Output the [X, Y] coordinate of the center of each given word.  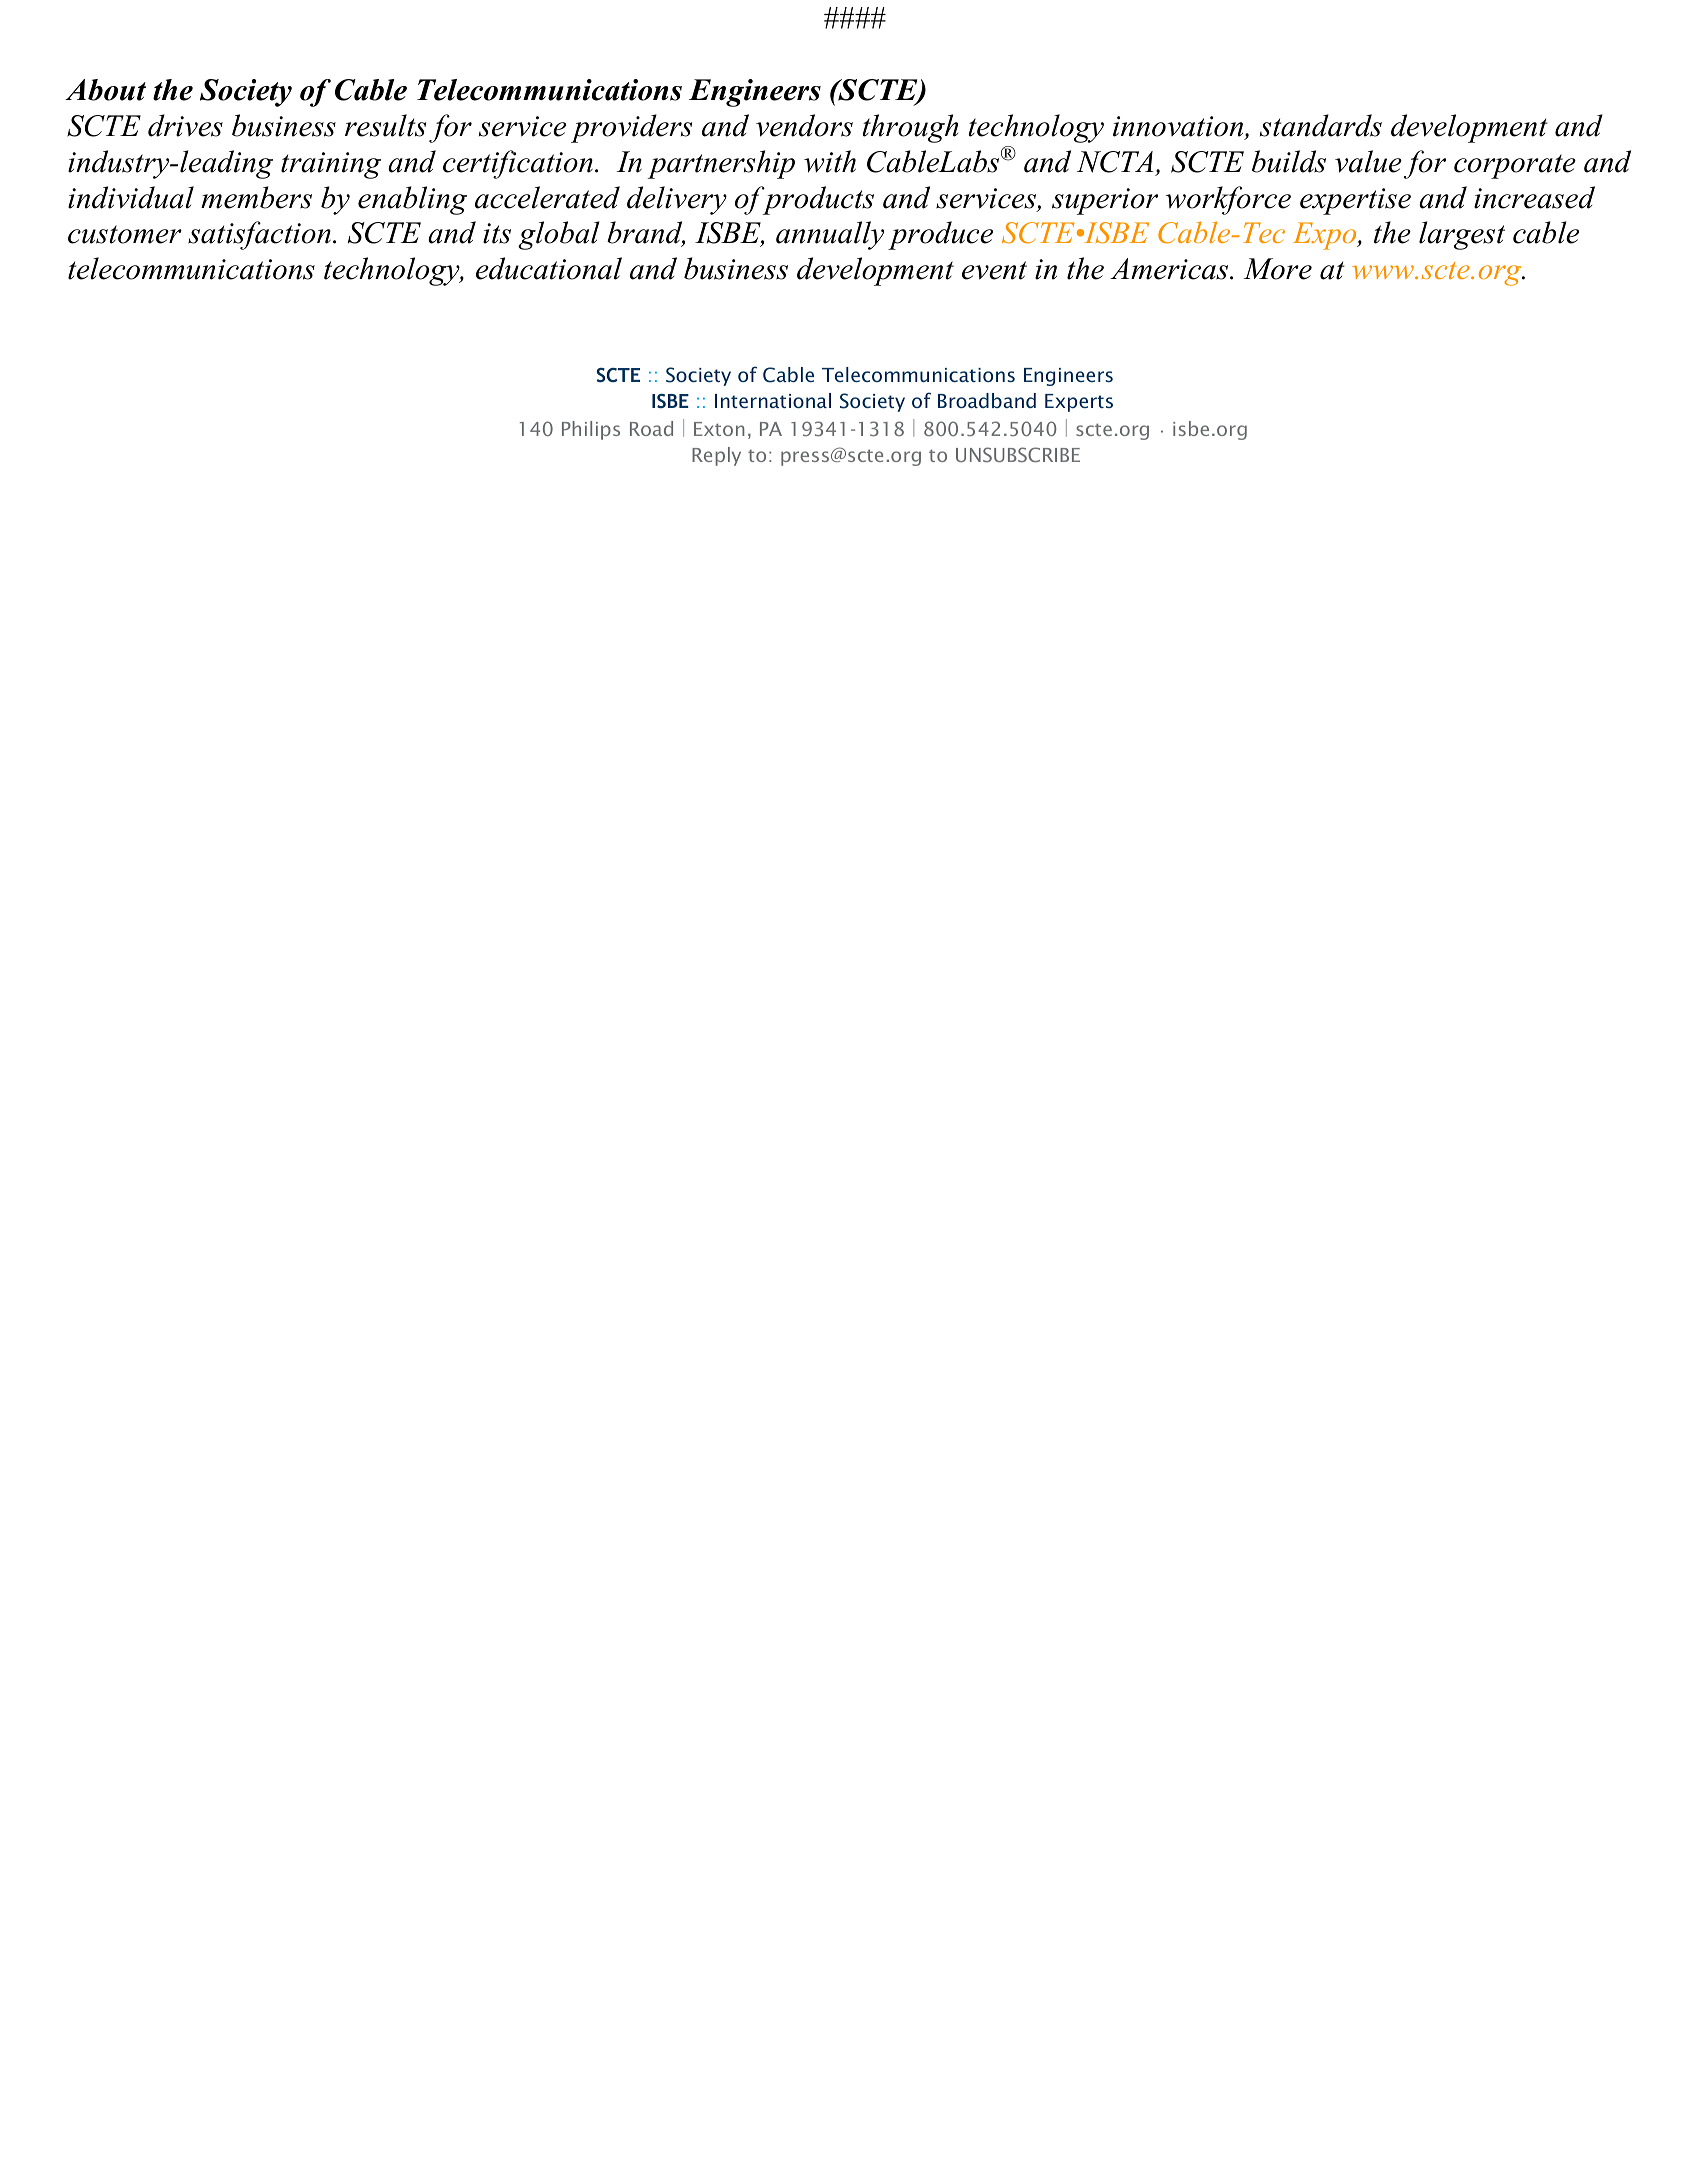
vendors [804, 125]
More [1277, 269]
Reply [716, 456]
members [256, 197]
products [817, 200]
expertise [1355, 201]
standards [1321, 125]
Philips [591, 430]
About [105, 90]
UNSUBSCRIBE [1018, 454]
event [994, 270]
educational [549, 268]
